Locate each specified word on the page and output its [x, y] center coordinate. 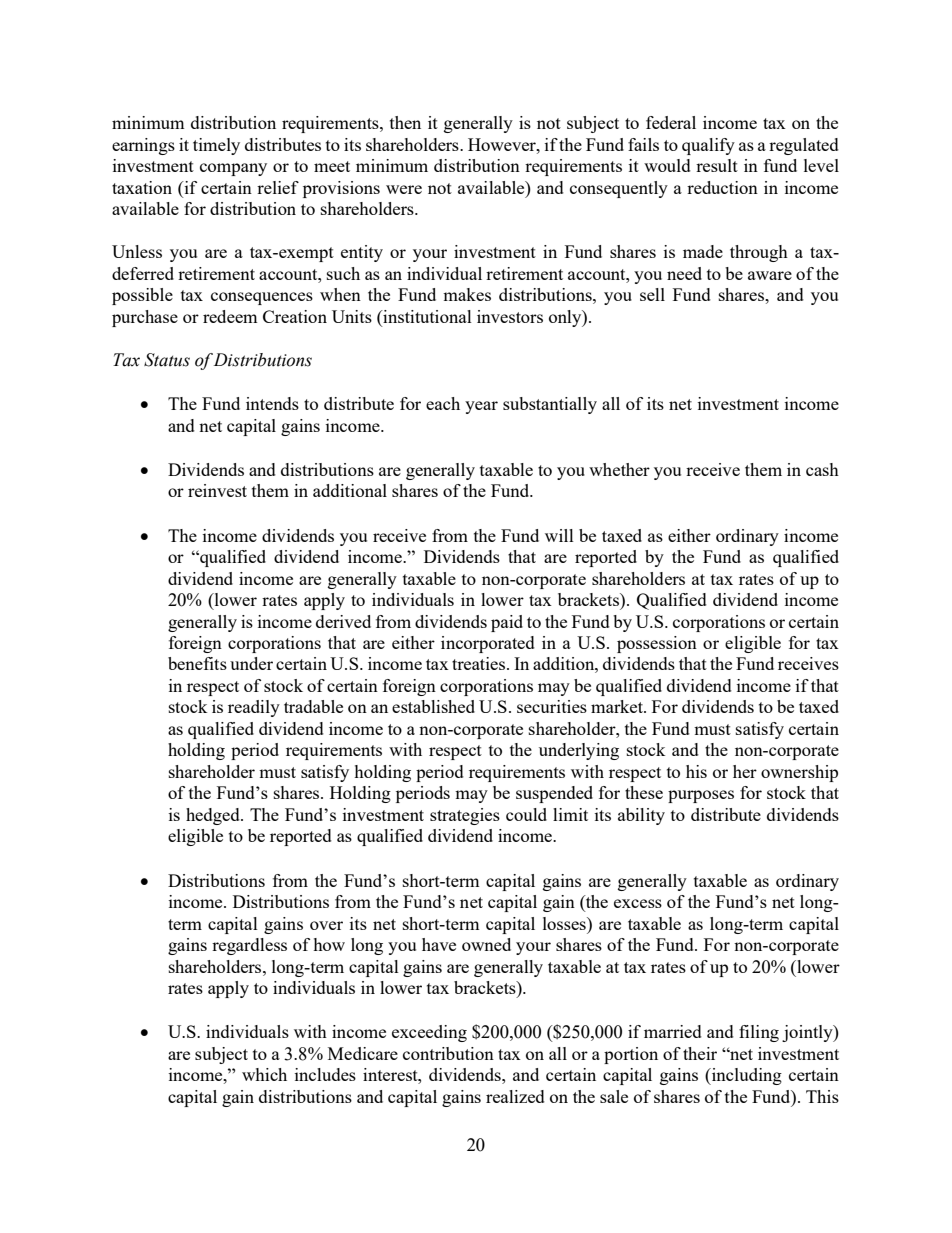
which [264, 1074]
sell [652, 294]
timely [216, 146]
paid [507, 623]
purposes [701, 796]
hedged [214, 816]
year [481, 407]
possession [657, 644]
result [717, 165]
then [405, 122]
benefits [197, 663]
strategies [465, 816]
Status [167, 360]
